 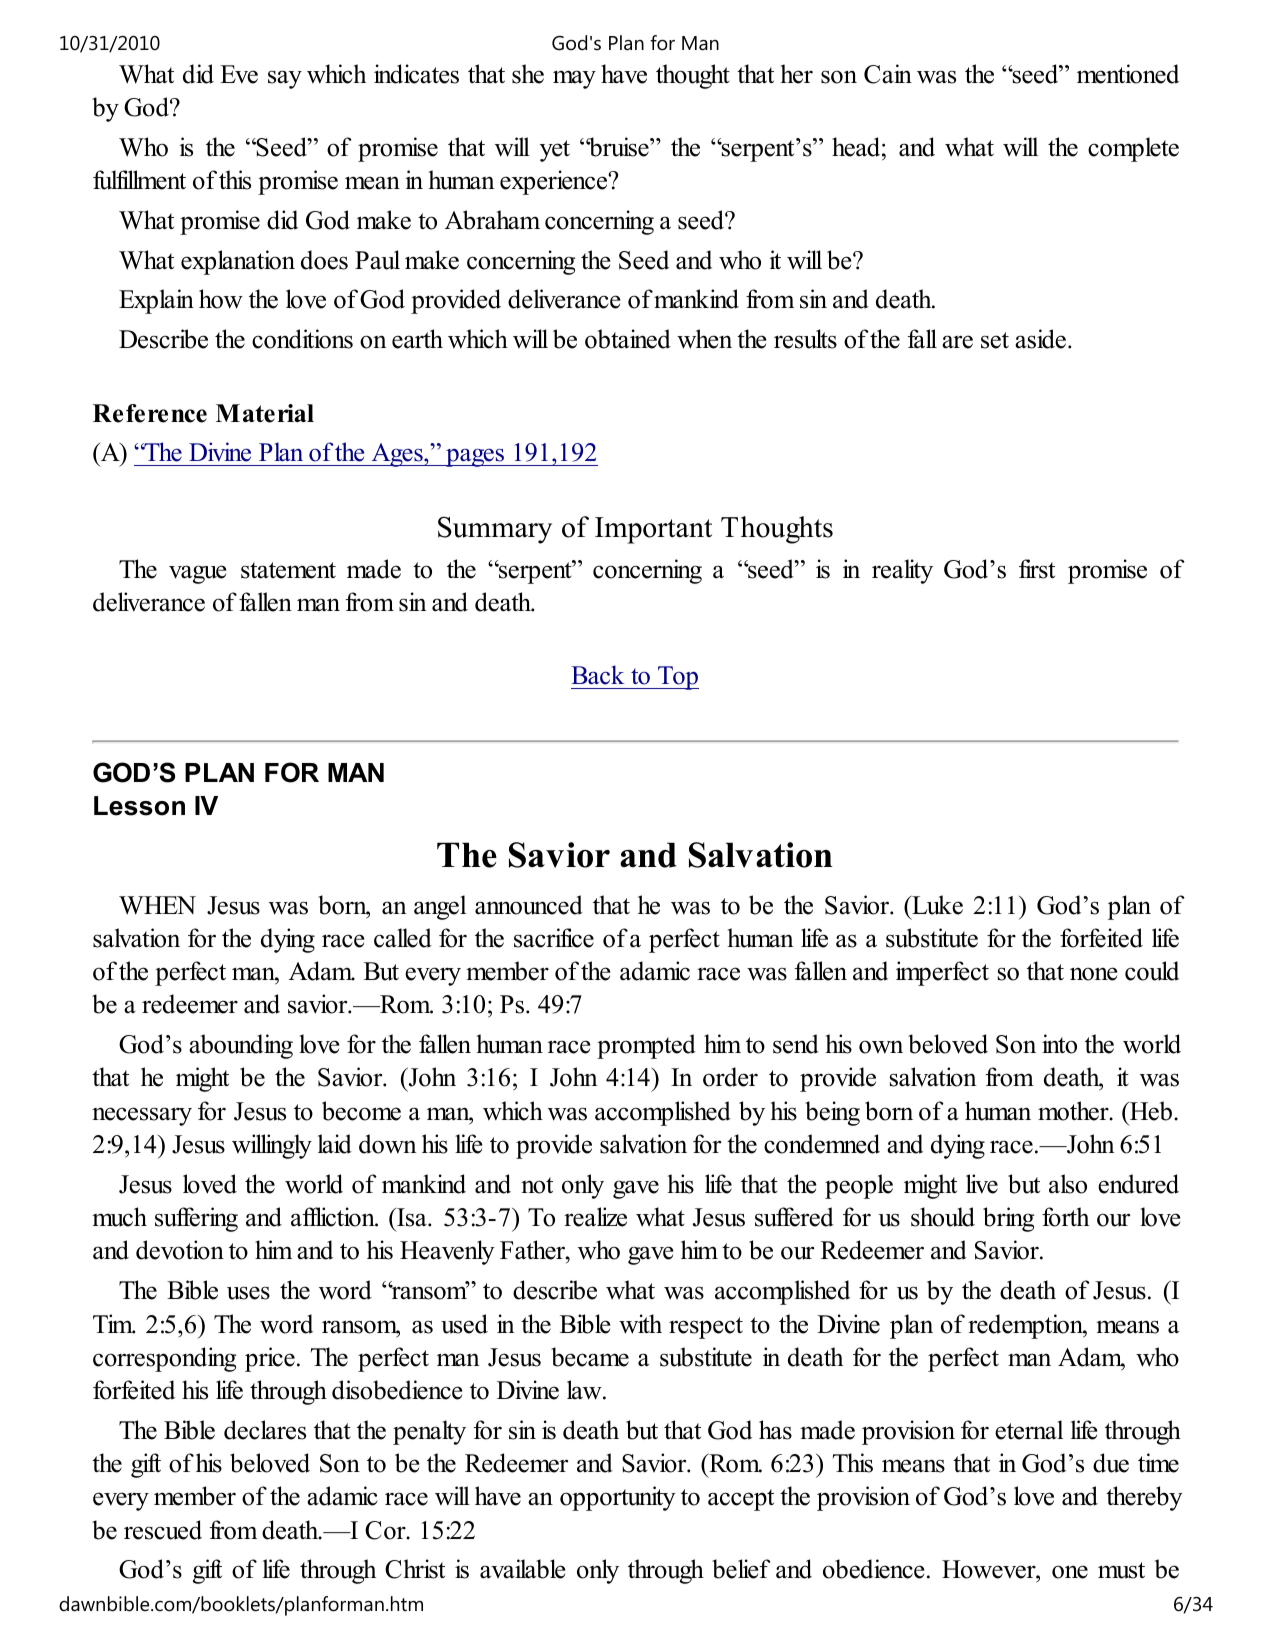 What do you see at coordinates (285, 79) in the screenshot?
I see `say` at bounding box center [285, 79].
